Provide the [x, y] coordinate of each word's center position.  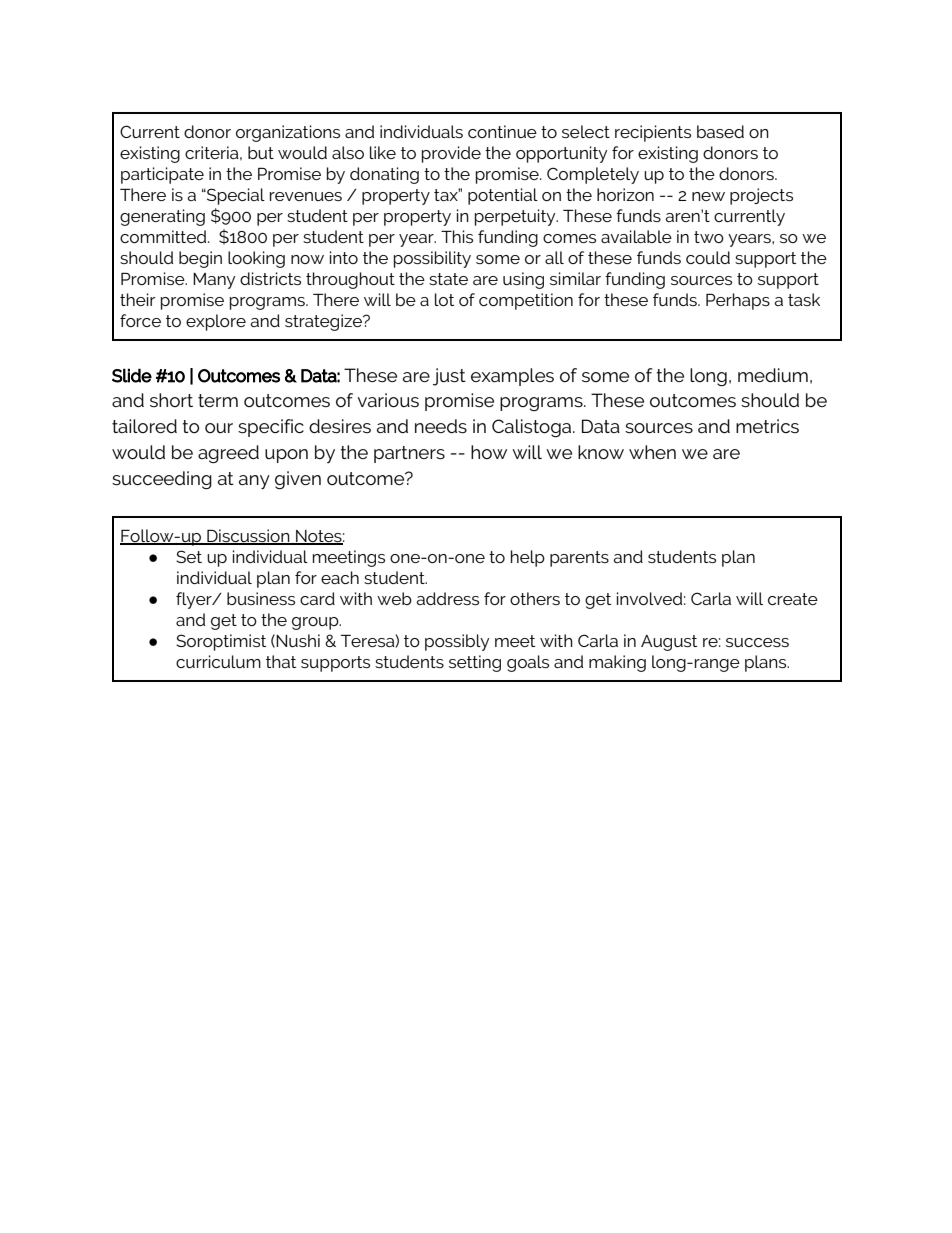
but [261, 152]
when [652, 452]
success [757, 642]
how [489, 452]
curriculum [218, 661]
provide [451, 154]
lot [444, 299]
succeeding [162, 480]
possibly [457, 642]
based [720, 131]
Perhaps [738, 301]
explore [216, 322]
